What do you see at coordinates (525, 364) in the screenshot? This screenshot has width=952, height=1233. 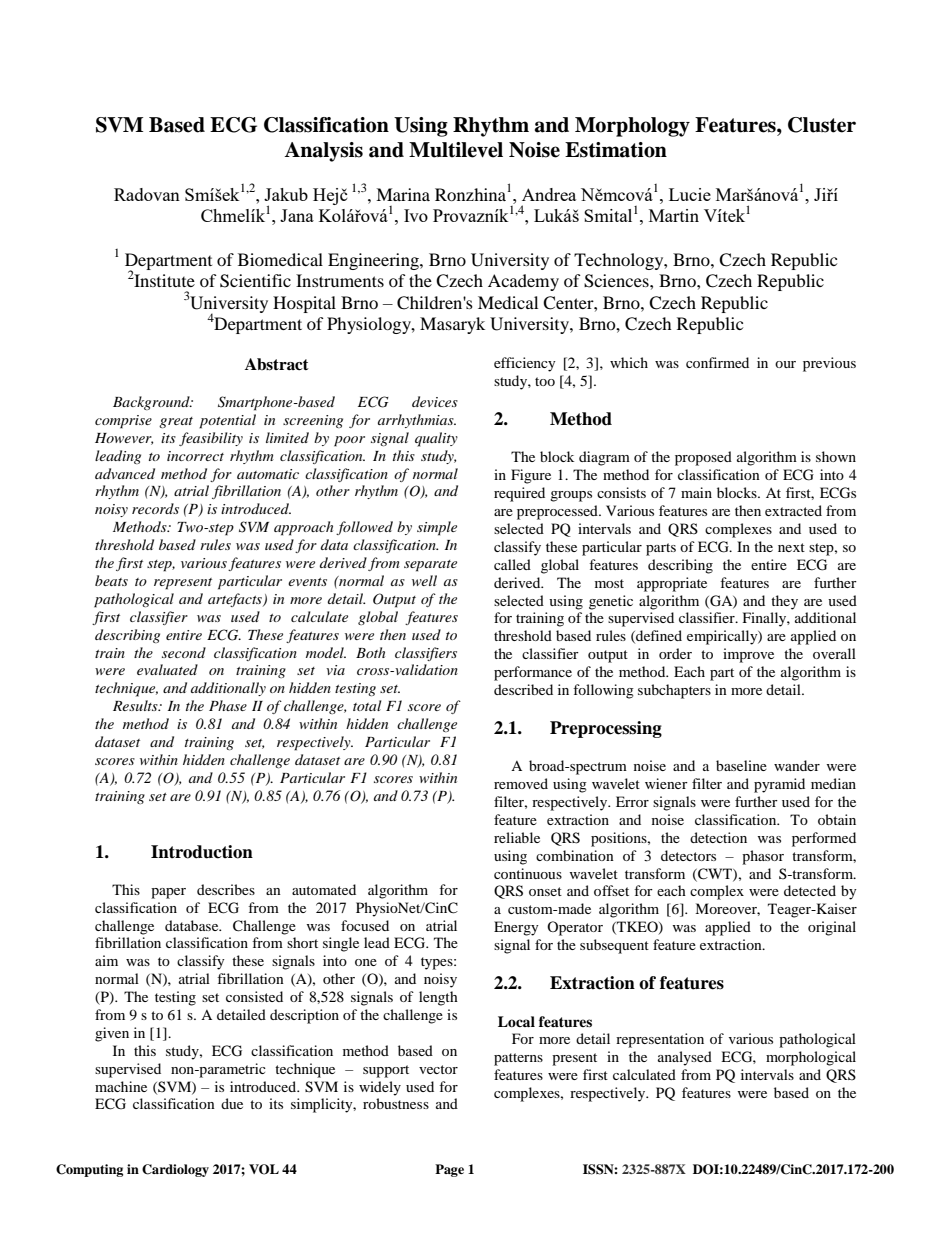 I see `efficiency` at bounding box center [525, 364].
